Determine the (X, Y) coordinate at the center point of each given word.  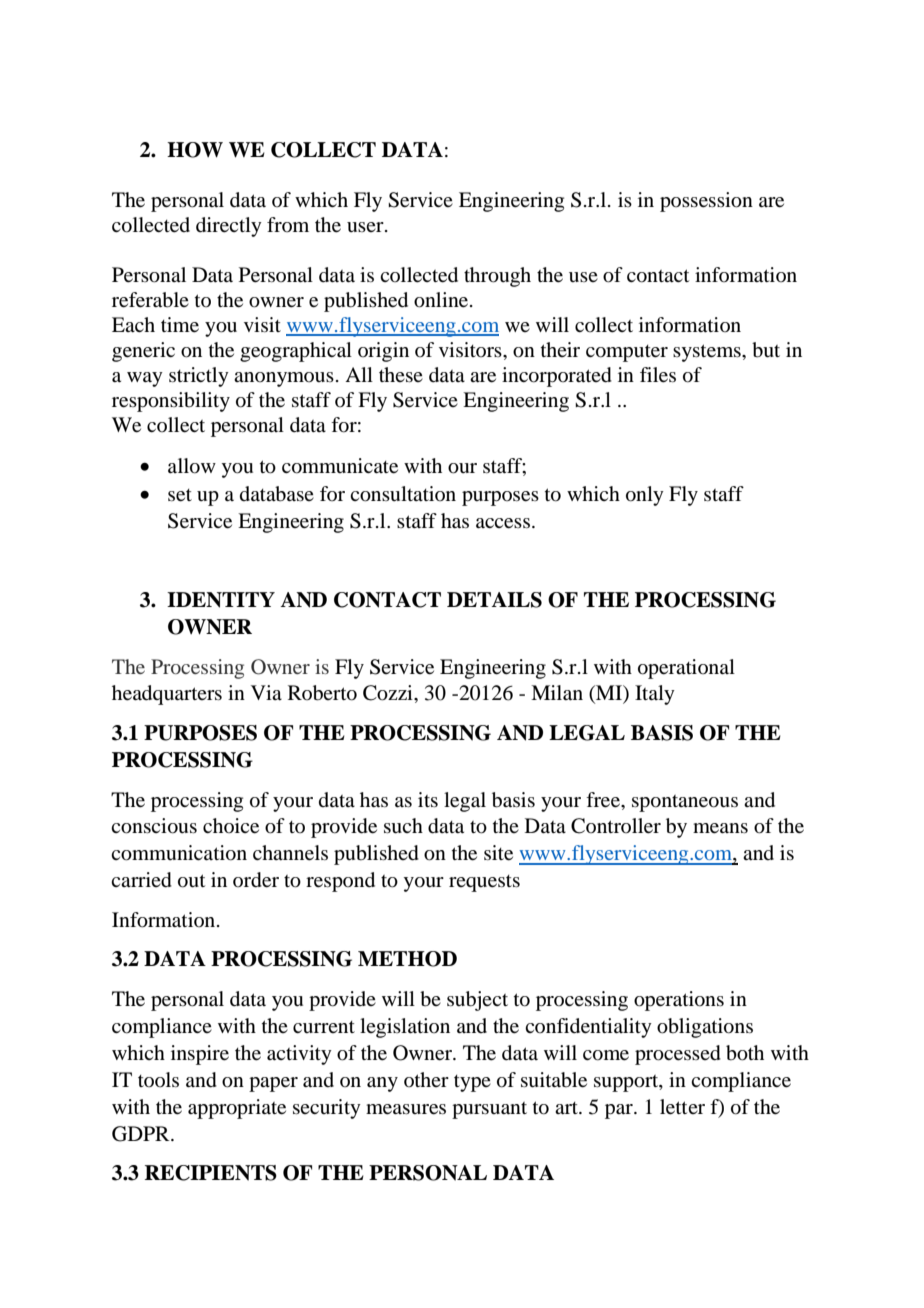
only (645, 496)
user (366, 227)
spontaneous (685, 803)
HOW (195, 150)
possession (706, 202)
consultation (403, 494)
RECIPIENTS (211, 1173)
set (180, 495)
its (428, 799)
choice (231, 826)
